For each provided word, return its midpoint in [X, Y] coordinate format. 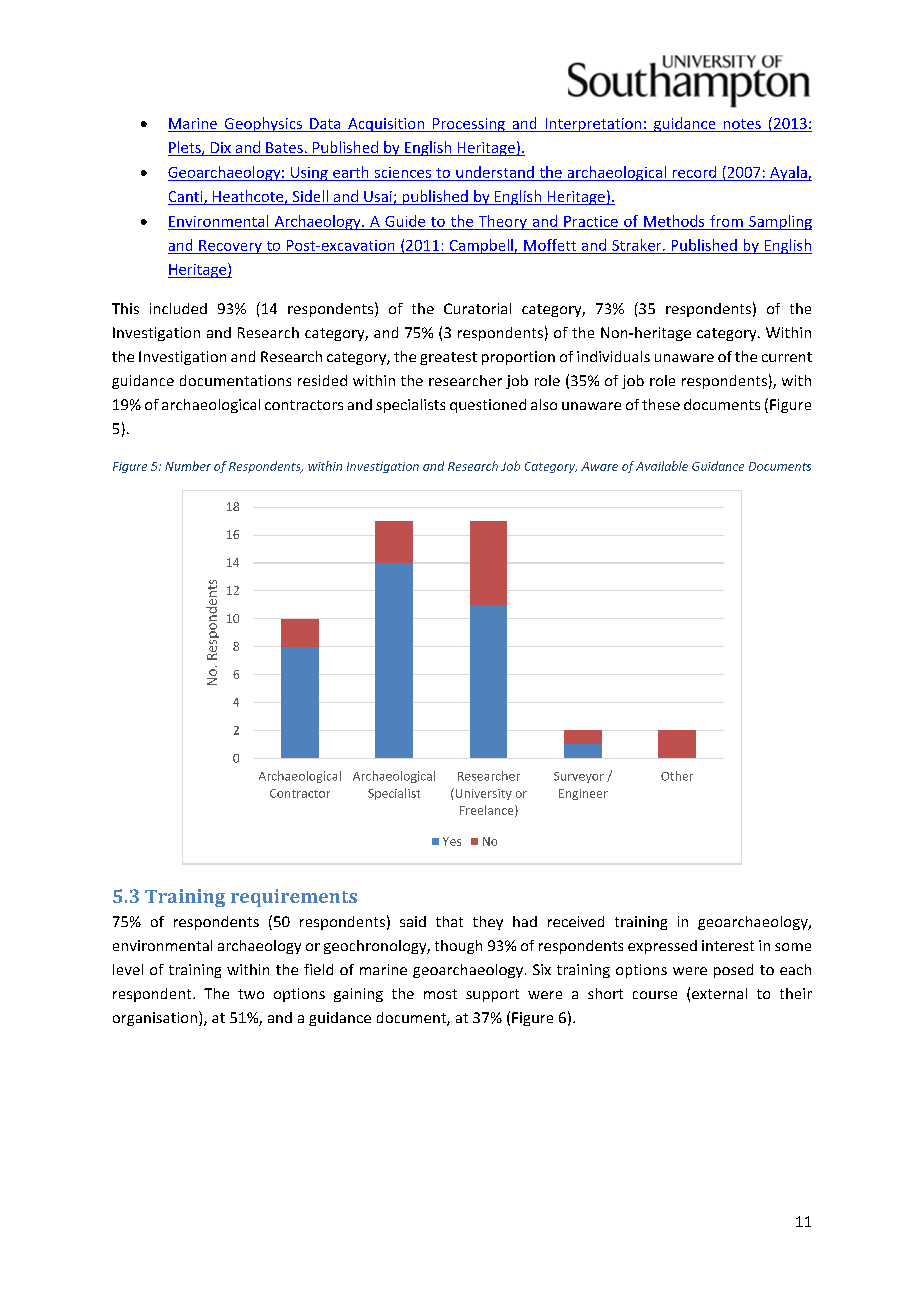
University [482, 794]
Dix [221, 147]
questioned [488, 406]
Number [188, 466]
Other [677, 776]
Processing [468, 125]
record [694, 172]
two [251, 994]
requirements [294, 898]
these [661, 404]
